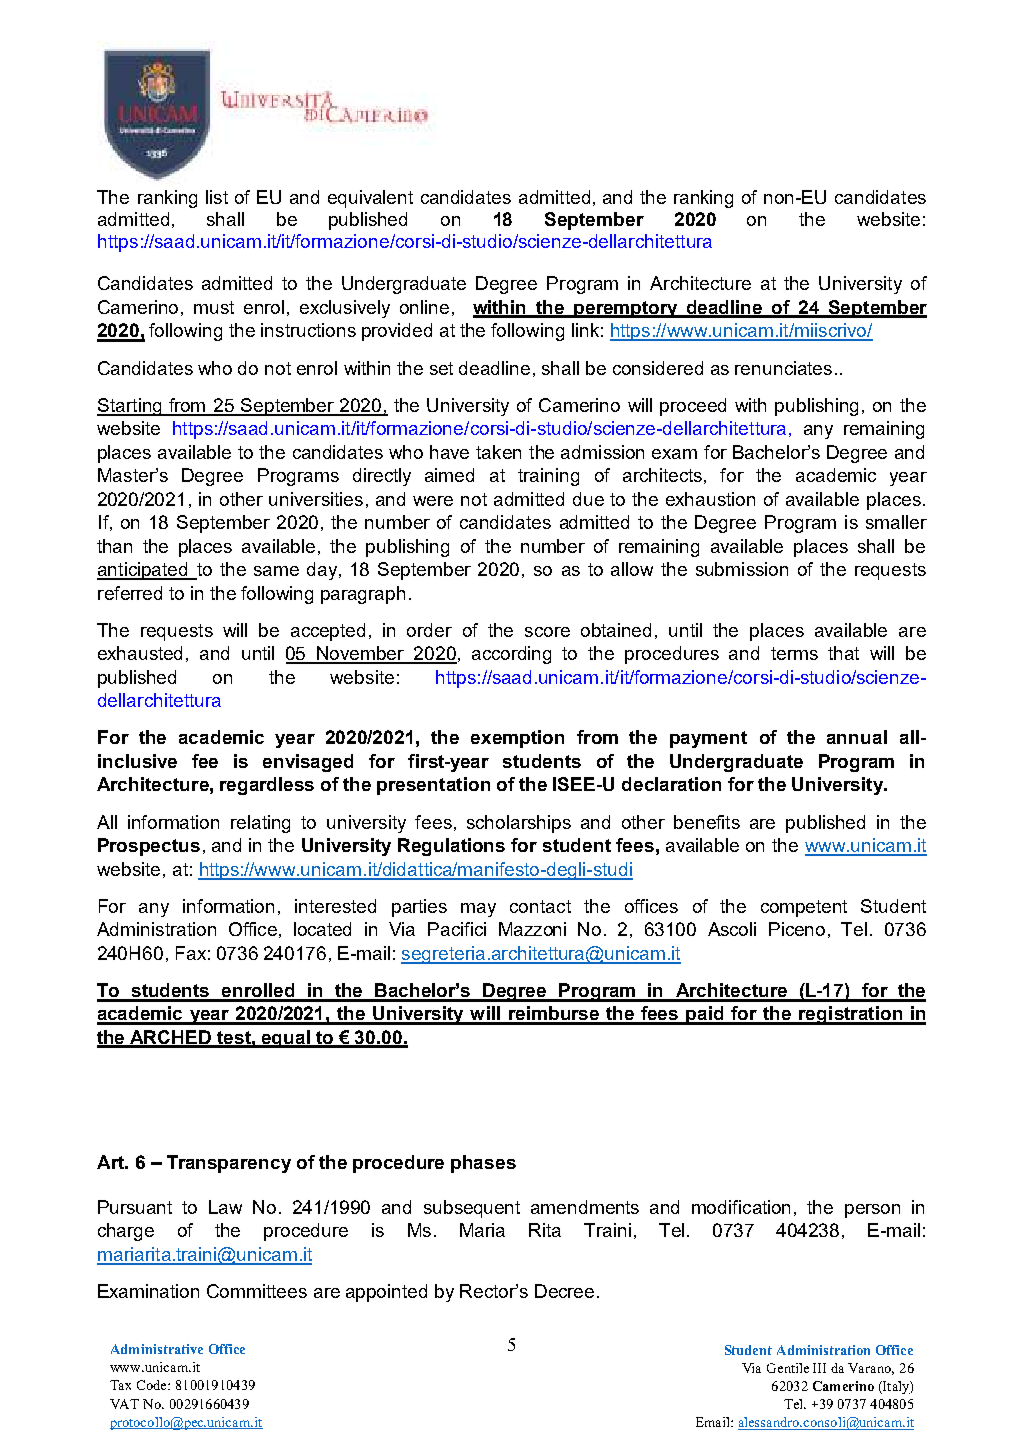 The width and height of the screenshot is (1024, 1448). Describe the element at coordinates (157, 1349) in the screenshot. I see `Administrative` at that location.
